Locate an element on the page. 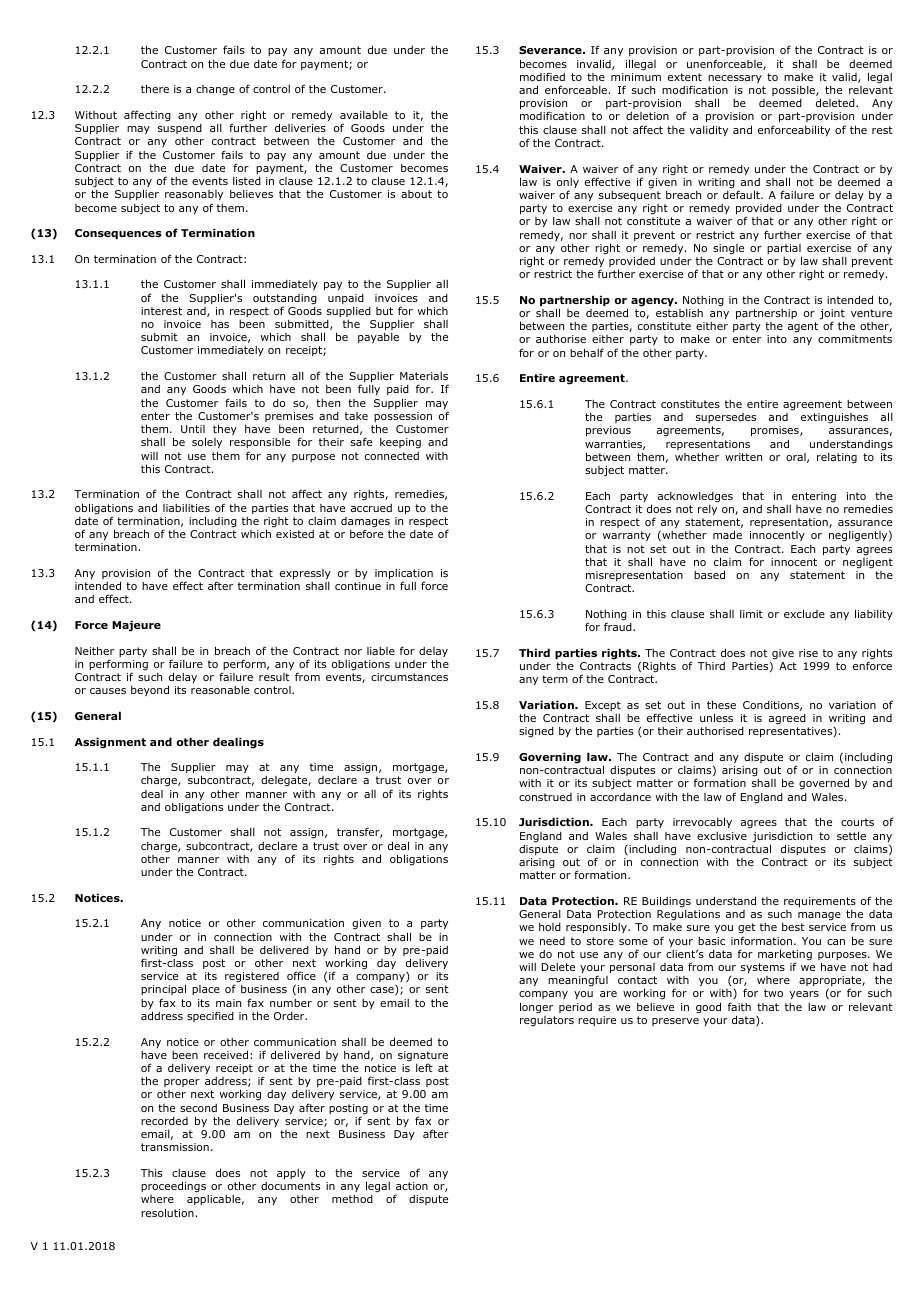  change is located at coordinates (215, 90).
